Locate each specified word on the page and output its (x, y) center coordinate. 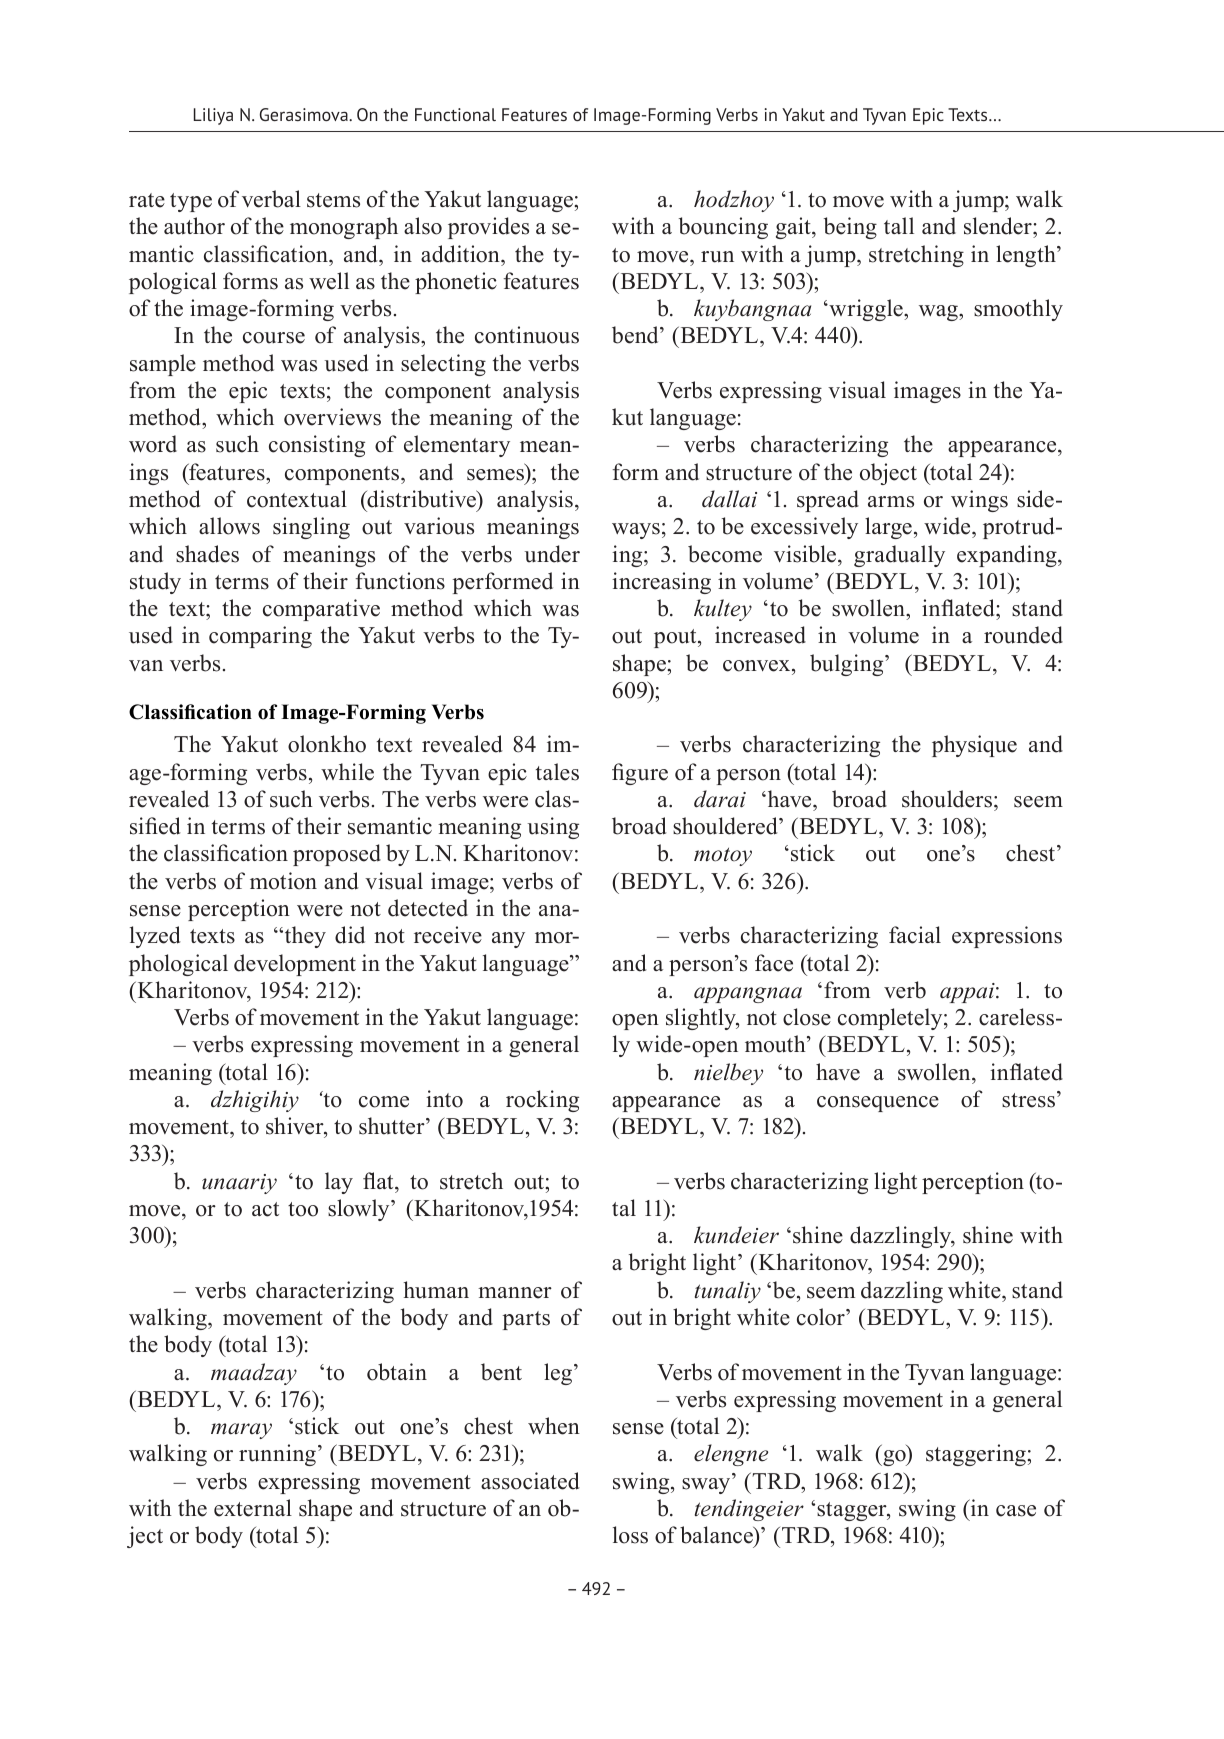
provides (488, 228)
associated (530, 1481)
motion (283, 881)
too (303, 1209)
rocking (542, 1101)
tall (899, 225)
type (191, 202)
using (553, 828)
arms (891, 502)
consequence (878, 1104)
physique (974, 746)
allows (229, 526)
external (253, 1508)
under (552, 554)
